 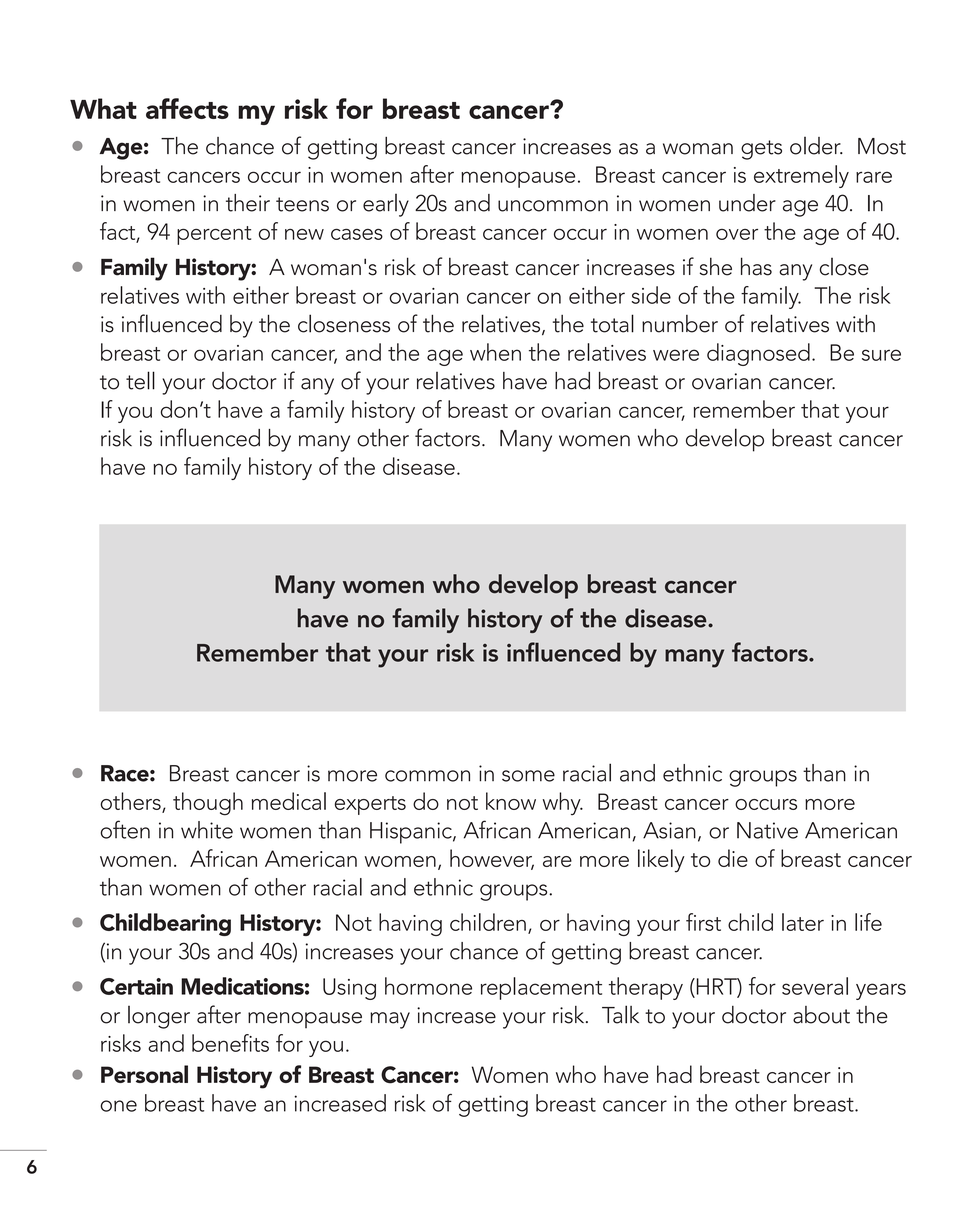 I want to click on benefits, so click(x=230, y=1043).
